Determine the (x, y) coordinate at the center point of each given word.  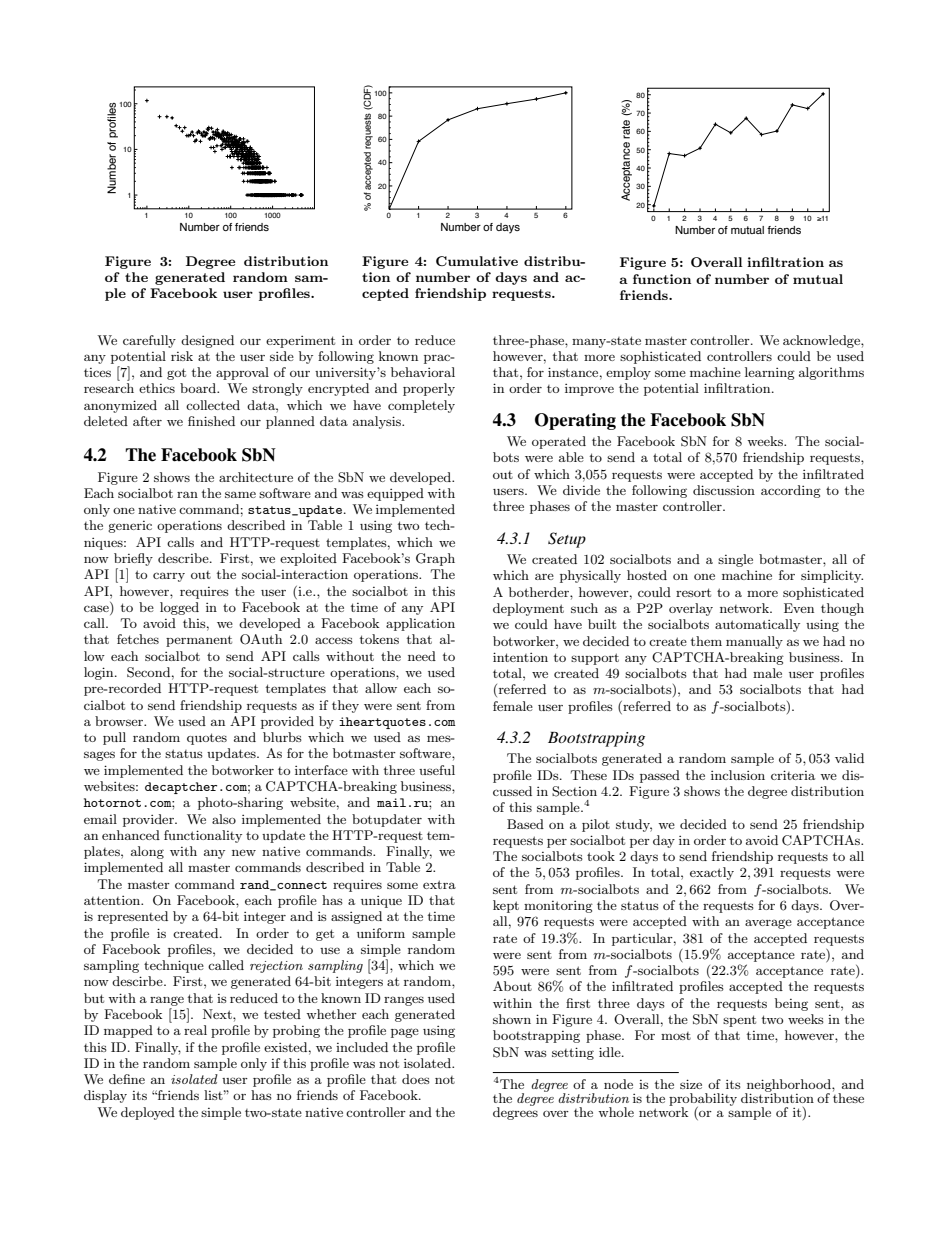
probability (703, 1100)
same (240, 494)
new (244, 852)
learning (770, 373)
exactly (712, 873)
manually (754, 642)
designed (207, 341)
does (416, 1079)
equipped (395, 494)
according (791, 491)
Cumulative (477, 261)
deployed (148, 1113)
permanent (199, 641)
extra (439, 884)
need (422, 656)
